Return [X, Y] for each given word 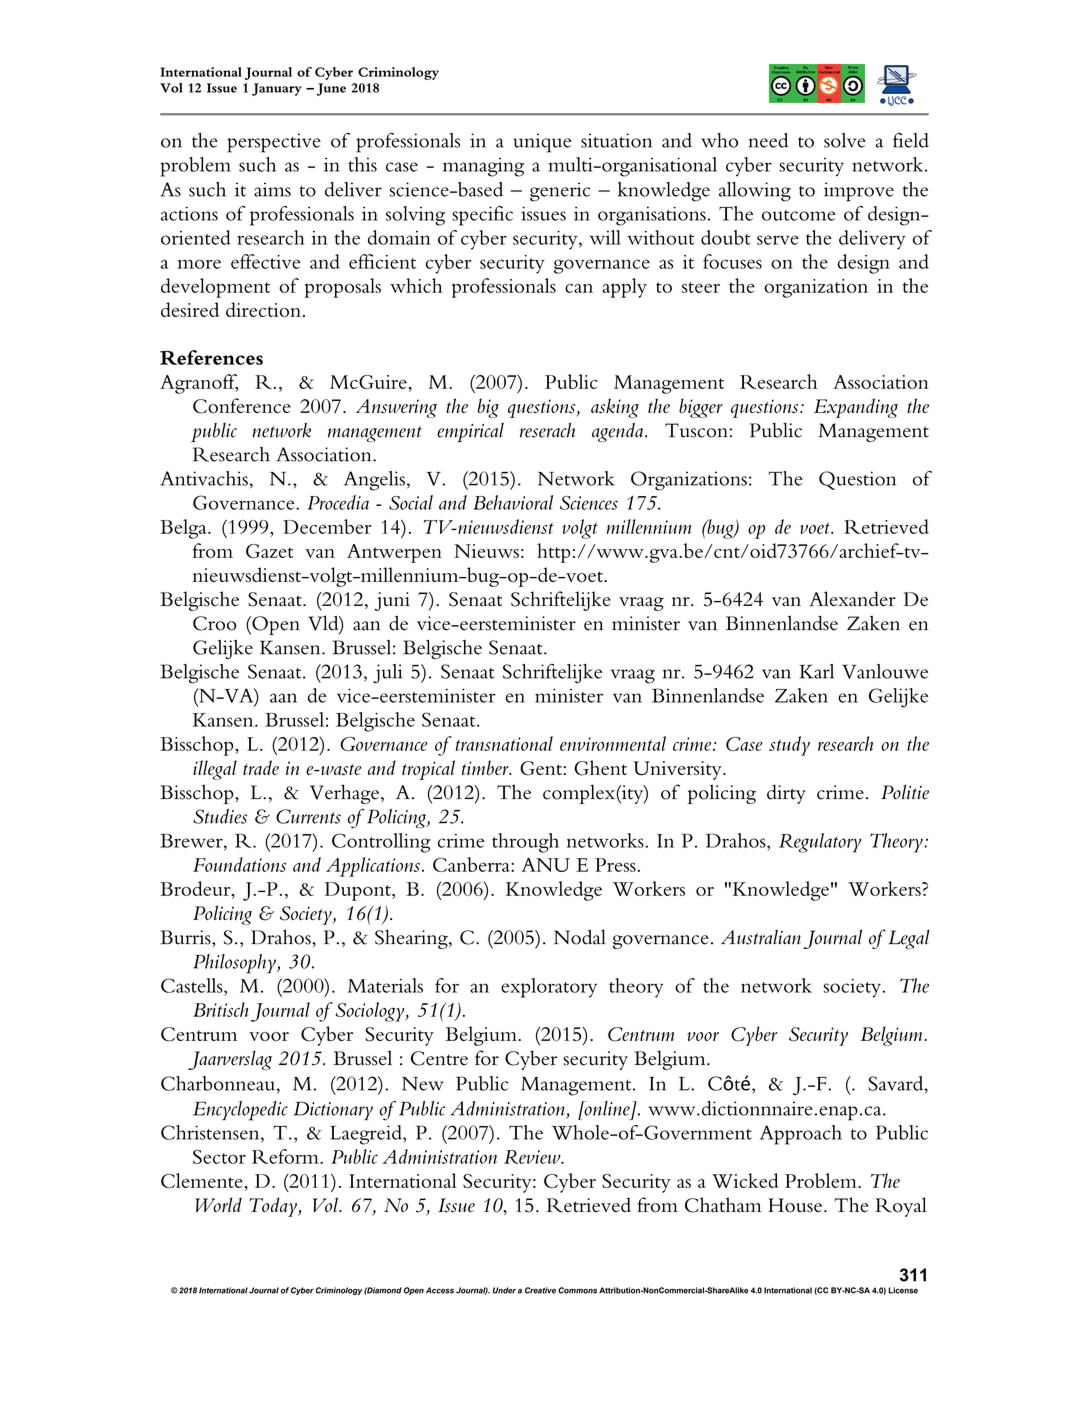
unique [542, 143]
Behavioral [513, 502]
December [327, 526]
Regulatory [820, 843]
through [525, 843]
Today [274, 1207]
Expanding [856, 408]
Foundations [239, 864]
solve [845, 140]
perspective [274, 143]
